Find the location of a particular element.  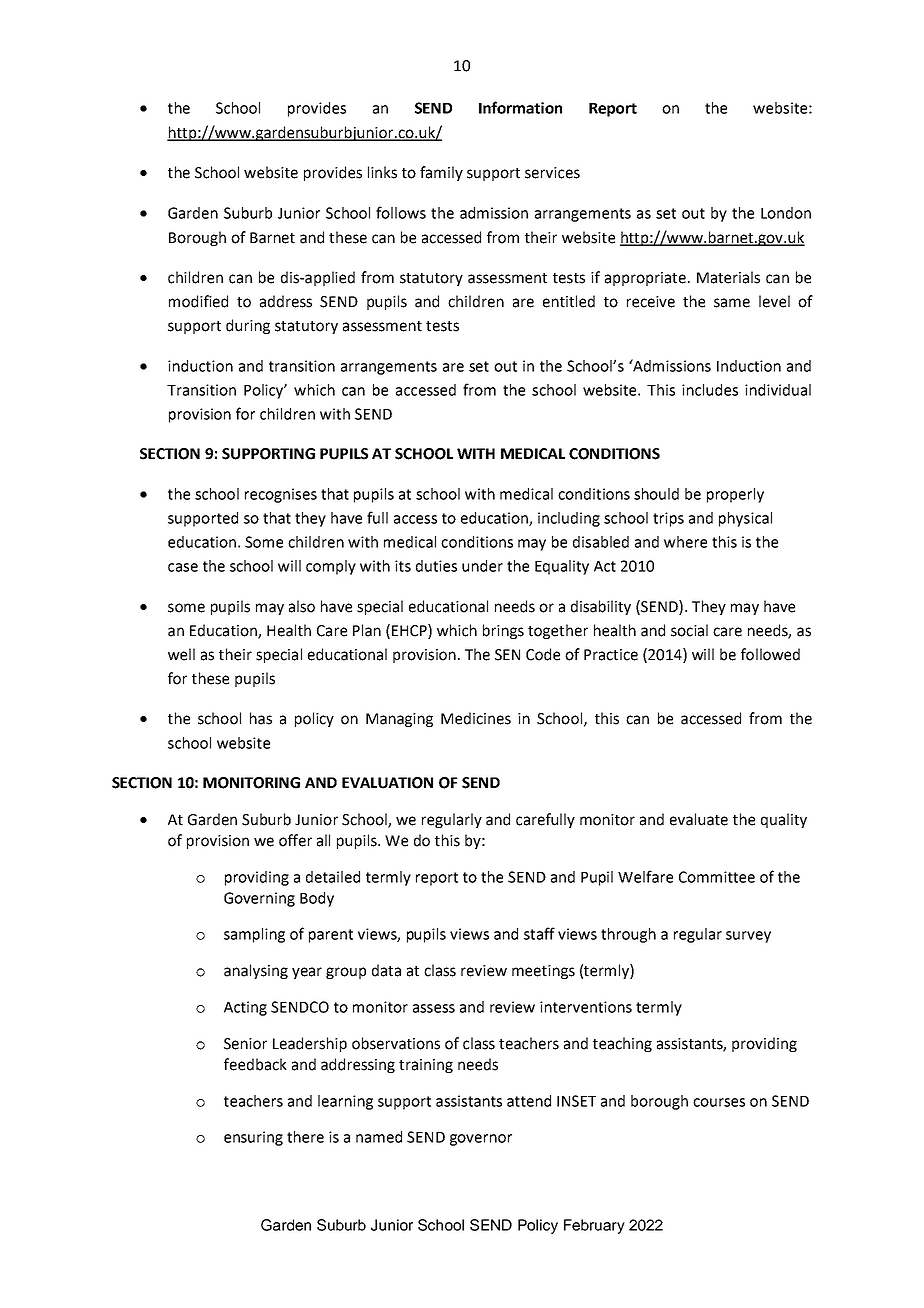

London is located at coordinates (786, 213).
